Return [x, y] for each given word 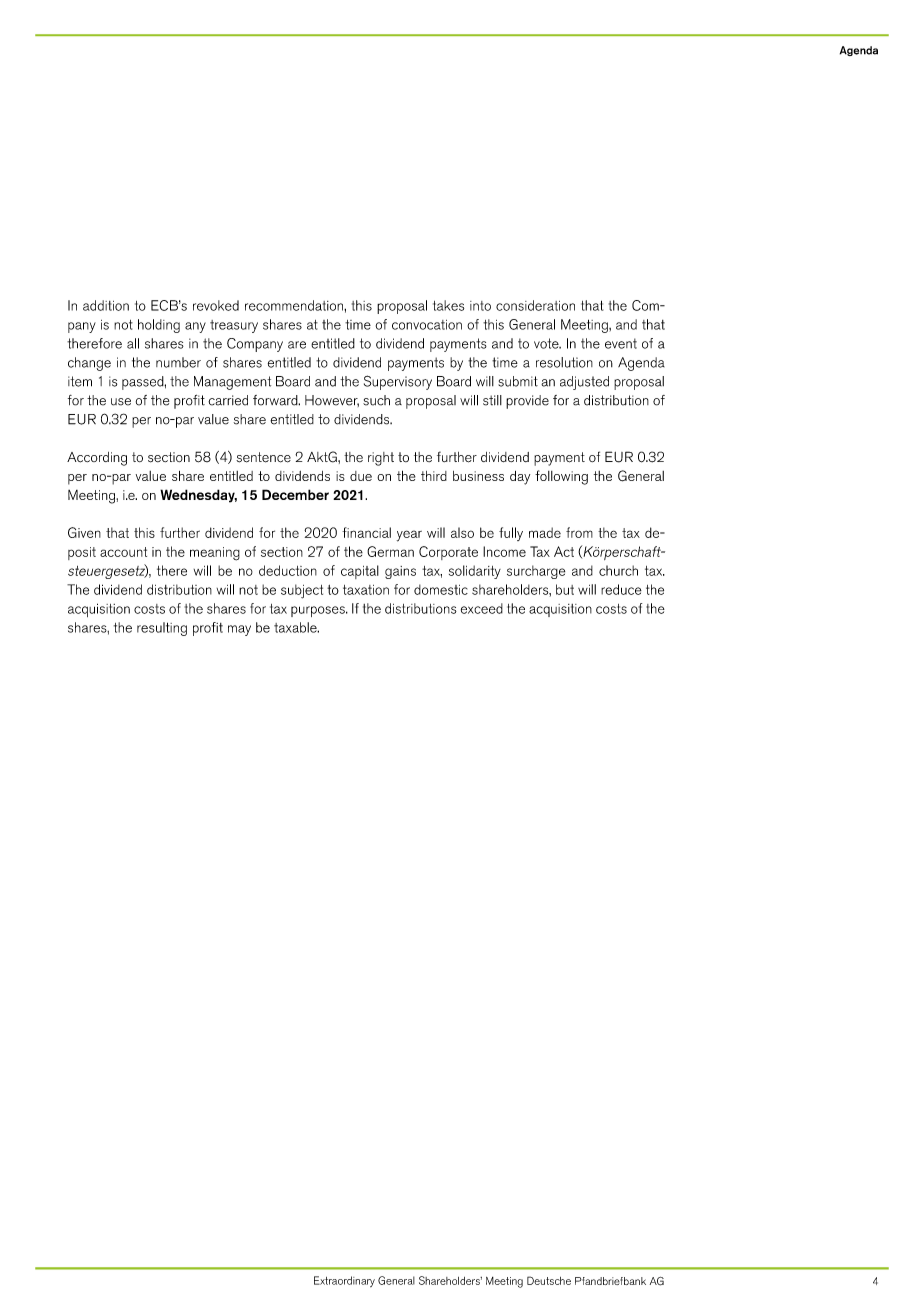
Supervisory [398, 382]
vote [547, 343]
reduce [621, 589]
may [239, 630]
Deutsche [549, 1280]
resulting [162, 629]
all [133, 343]
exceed [482, 608]
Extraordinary [344, 1281]
